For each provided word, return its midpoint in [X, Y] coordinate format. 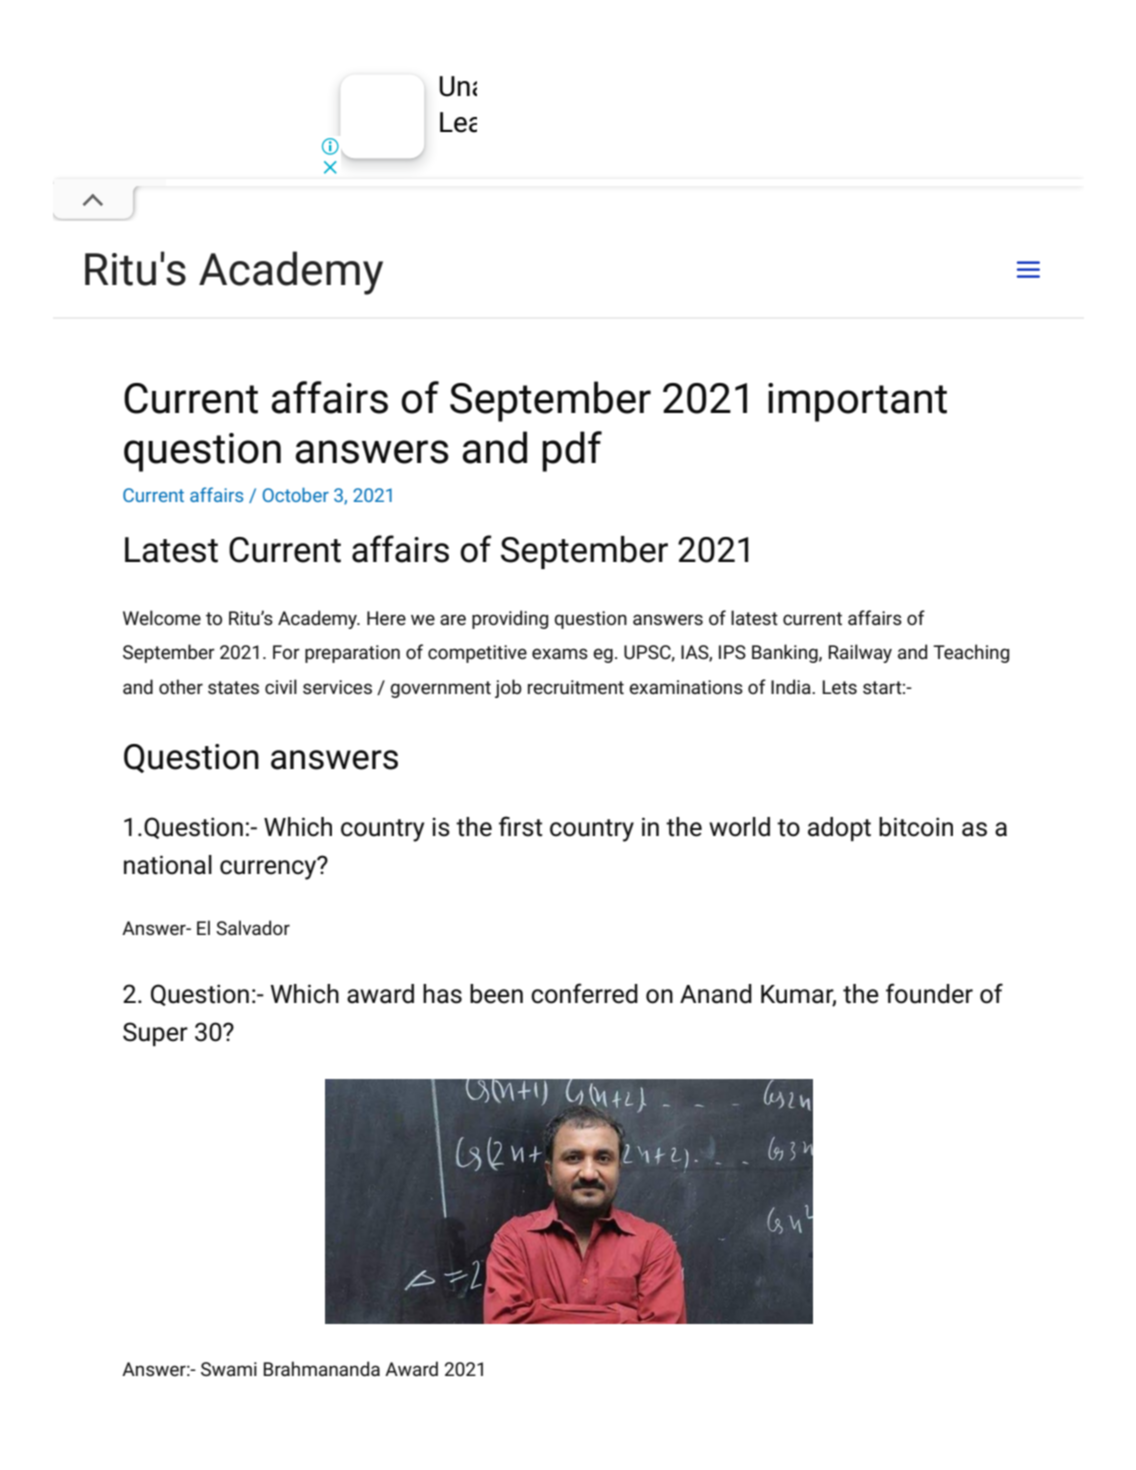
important [857, 402]
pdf [572, 451]
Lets [839, 687]
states [233, 687]
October [296, 494]
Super [155, 1034]
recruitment [576, 687]
